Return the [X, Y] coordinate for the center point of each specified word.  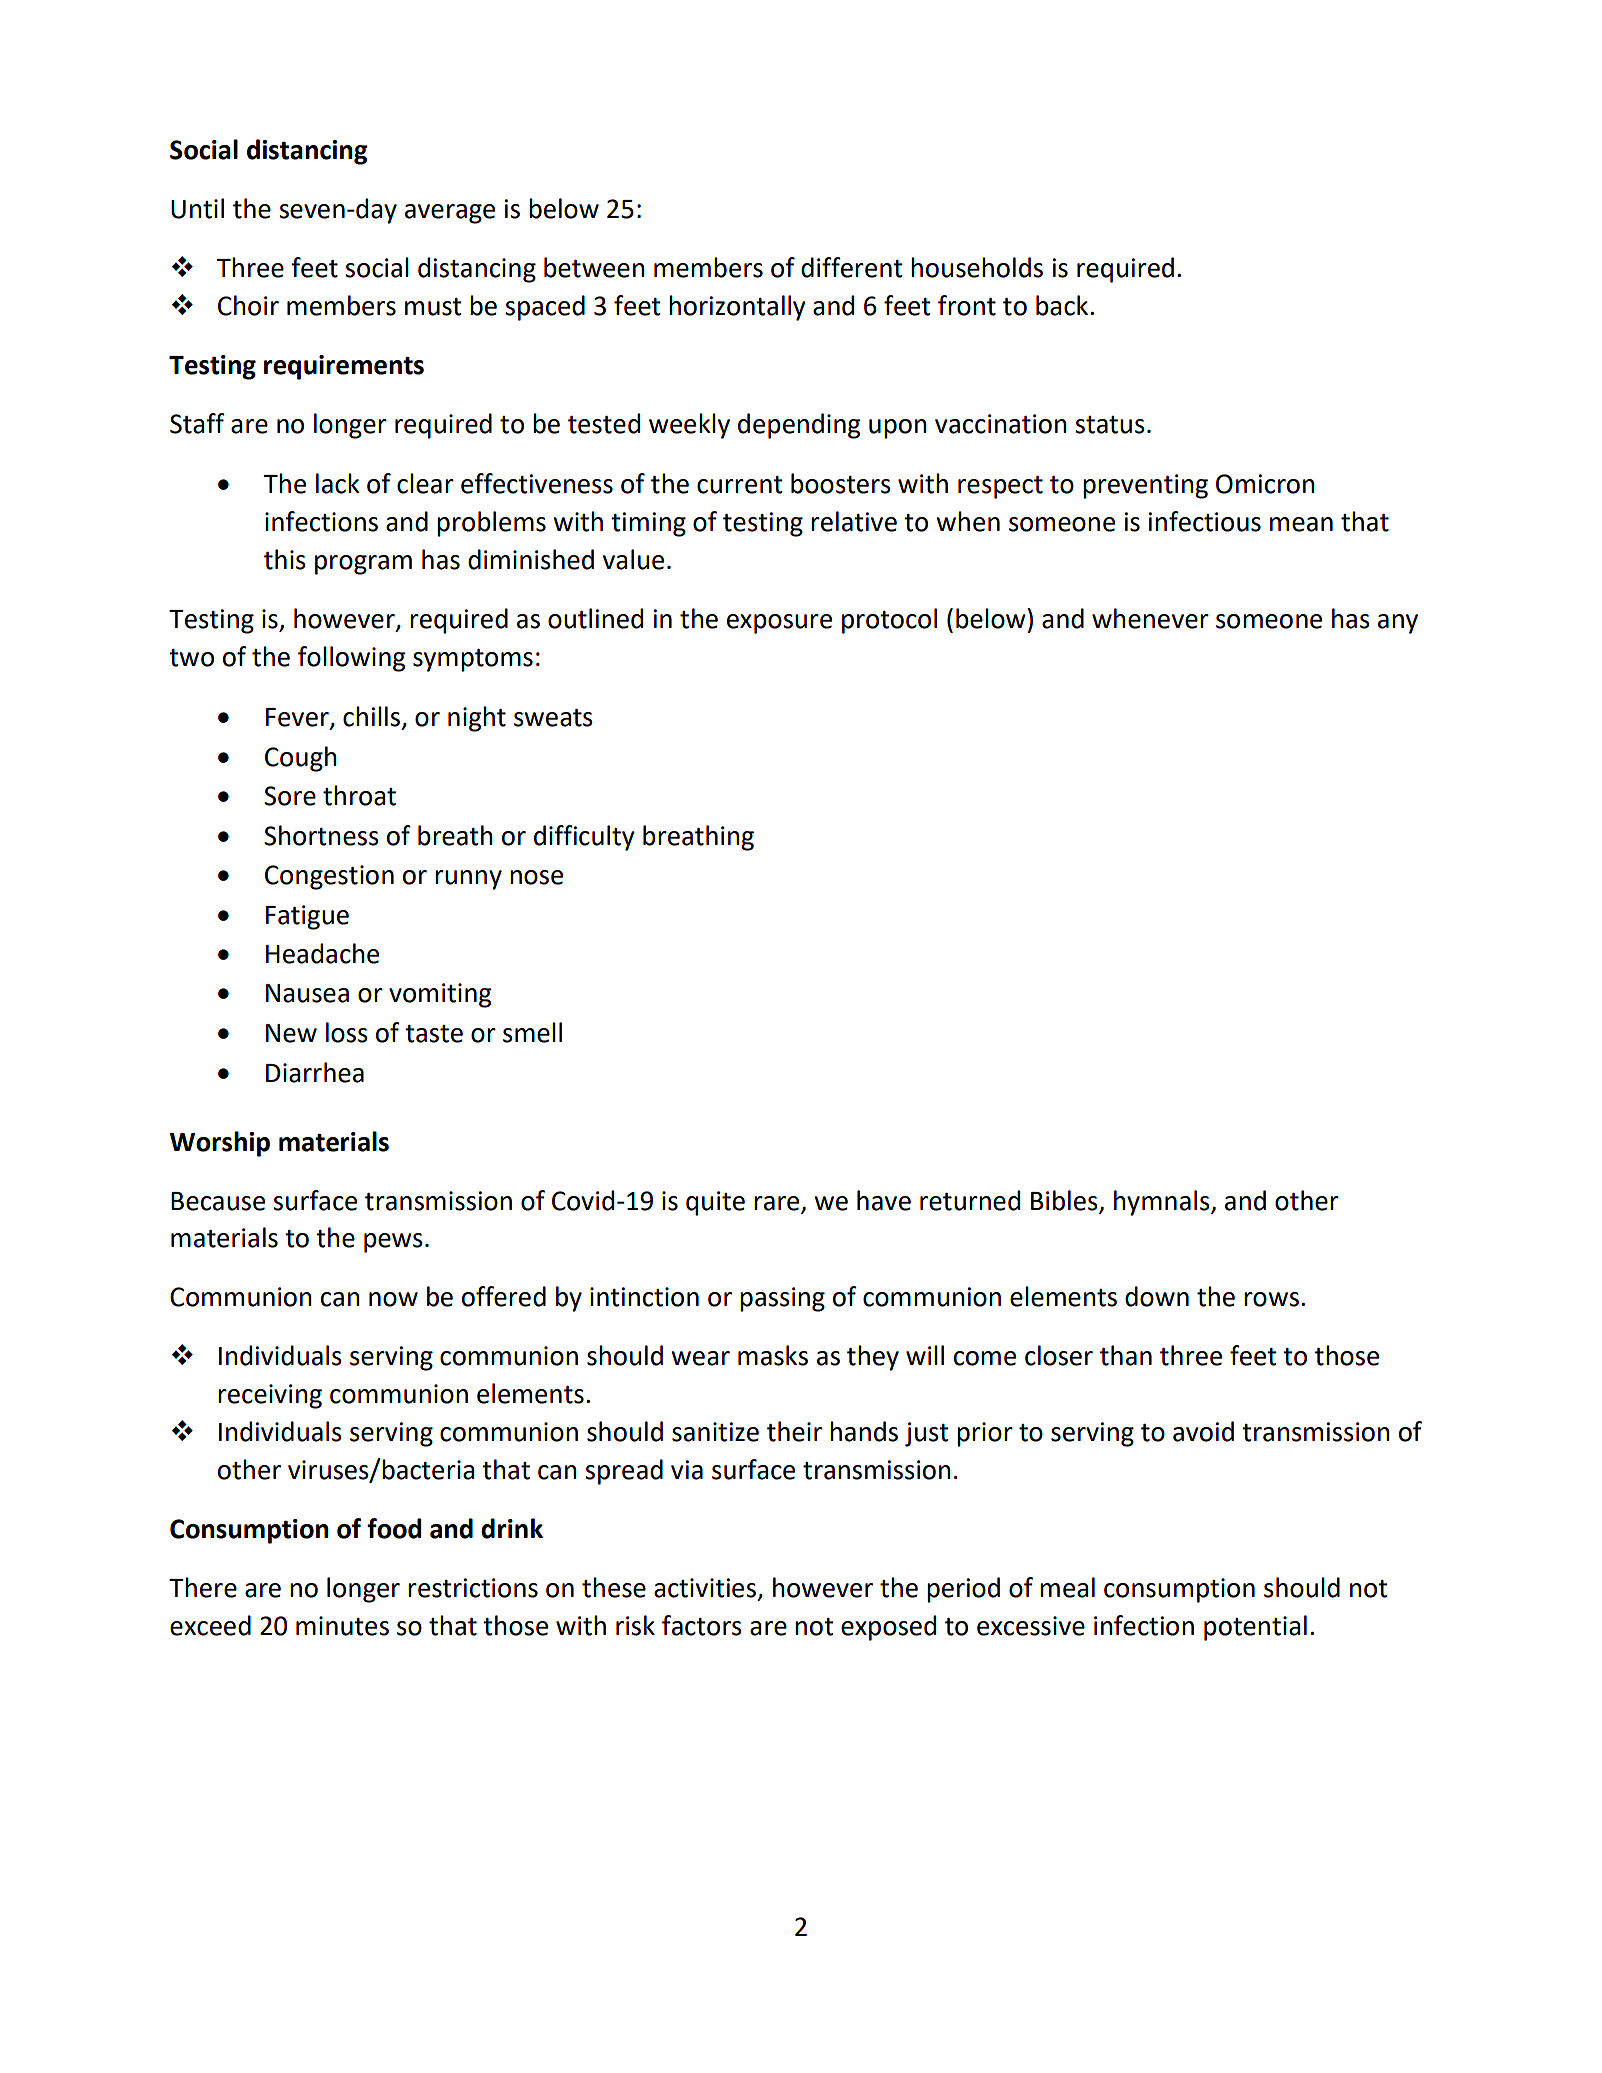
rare [776, 1203]
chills [371, 716]
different [852, 267]
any [1398, 624]
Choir [248, 305]
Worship [220, 1144]
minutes [342, 1626]
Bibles [1064, 1200]
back [1063, 305]
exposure [779, 624]
